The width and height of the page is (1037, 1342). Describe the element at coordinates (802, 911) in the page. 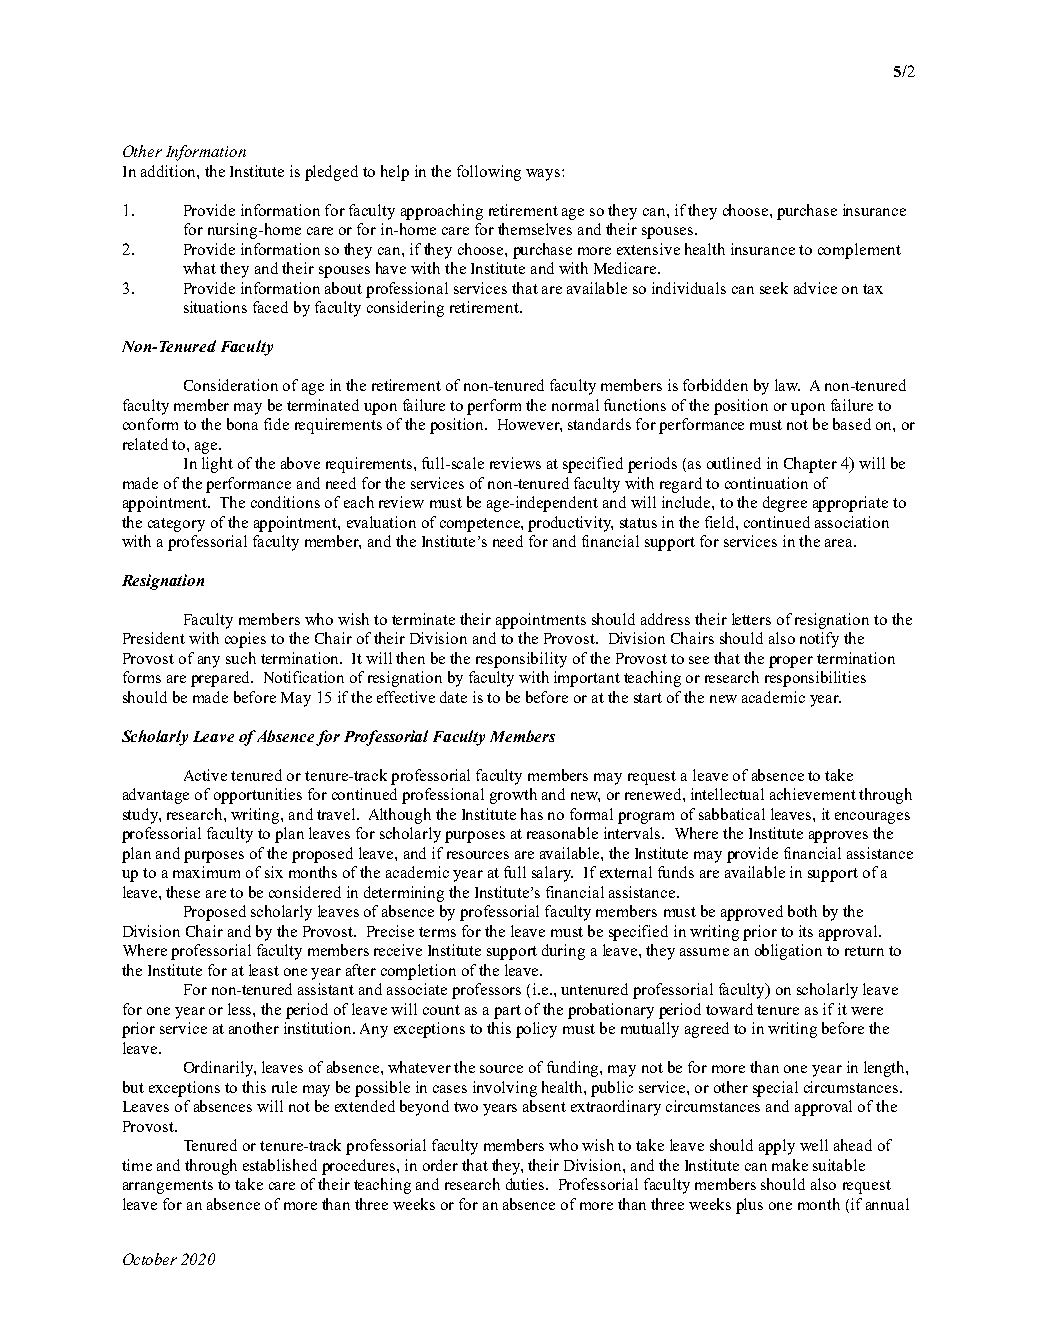

I see `both` at that location.
